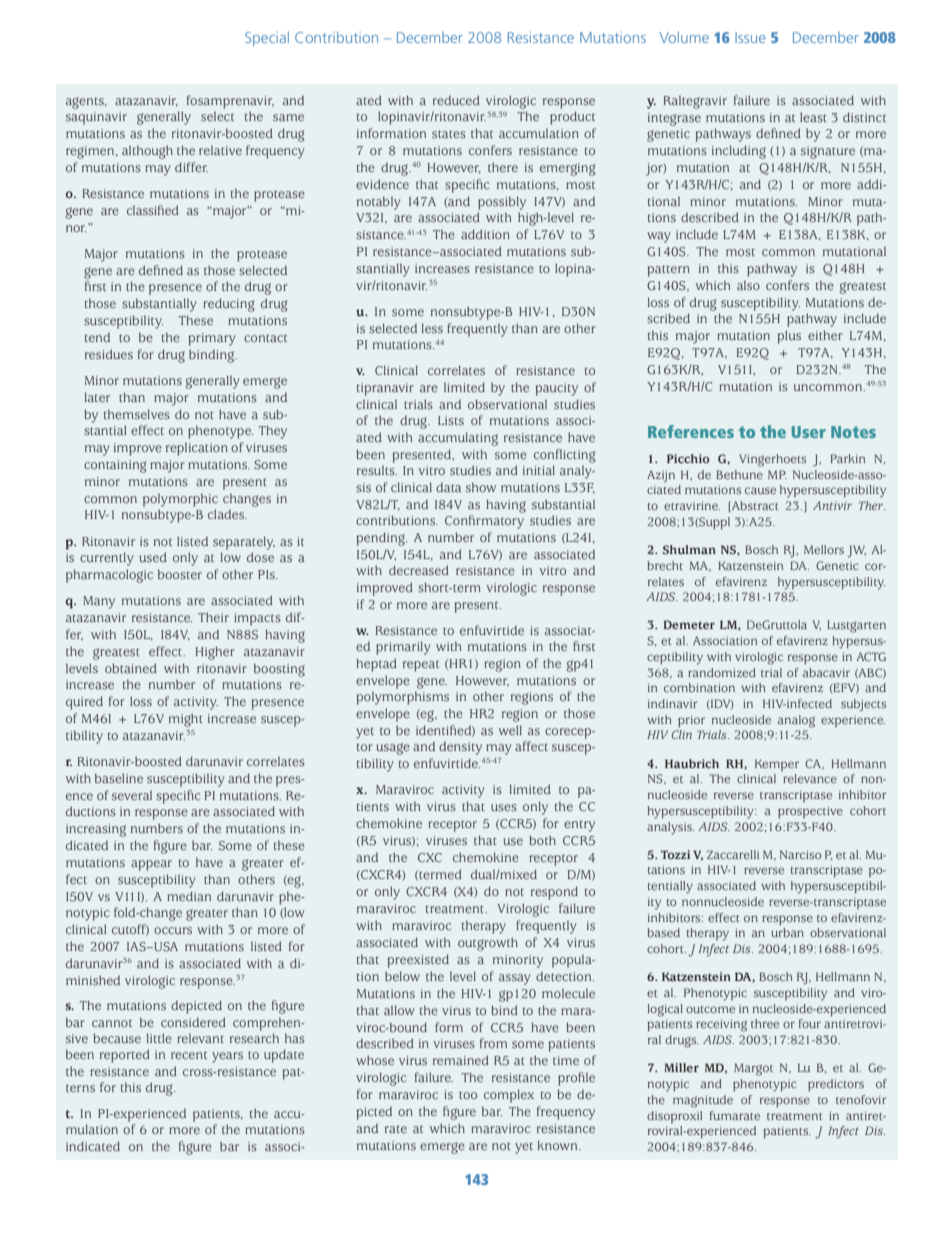  I want to click on Special, so click(267, 38).
